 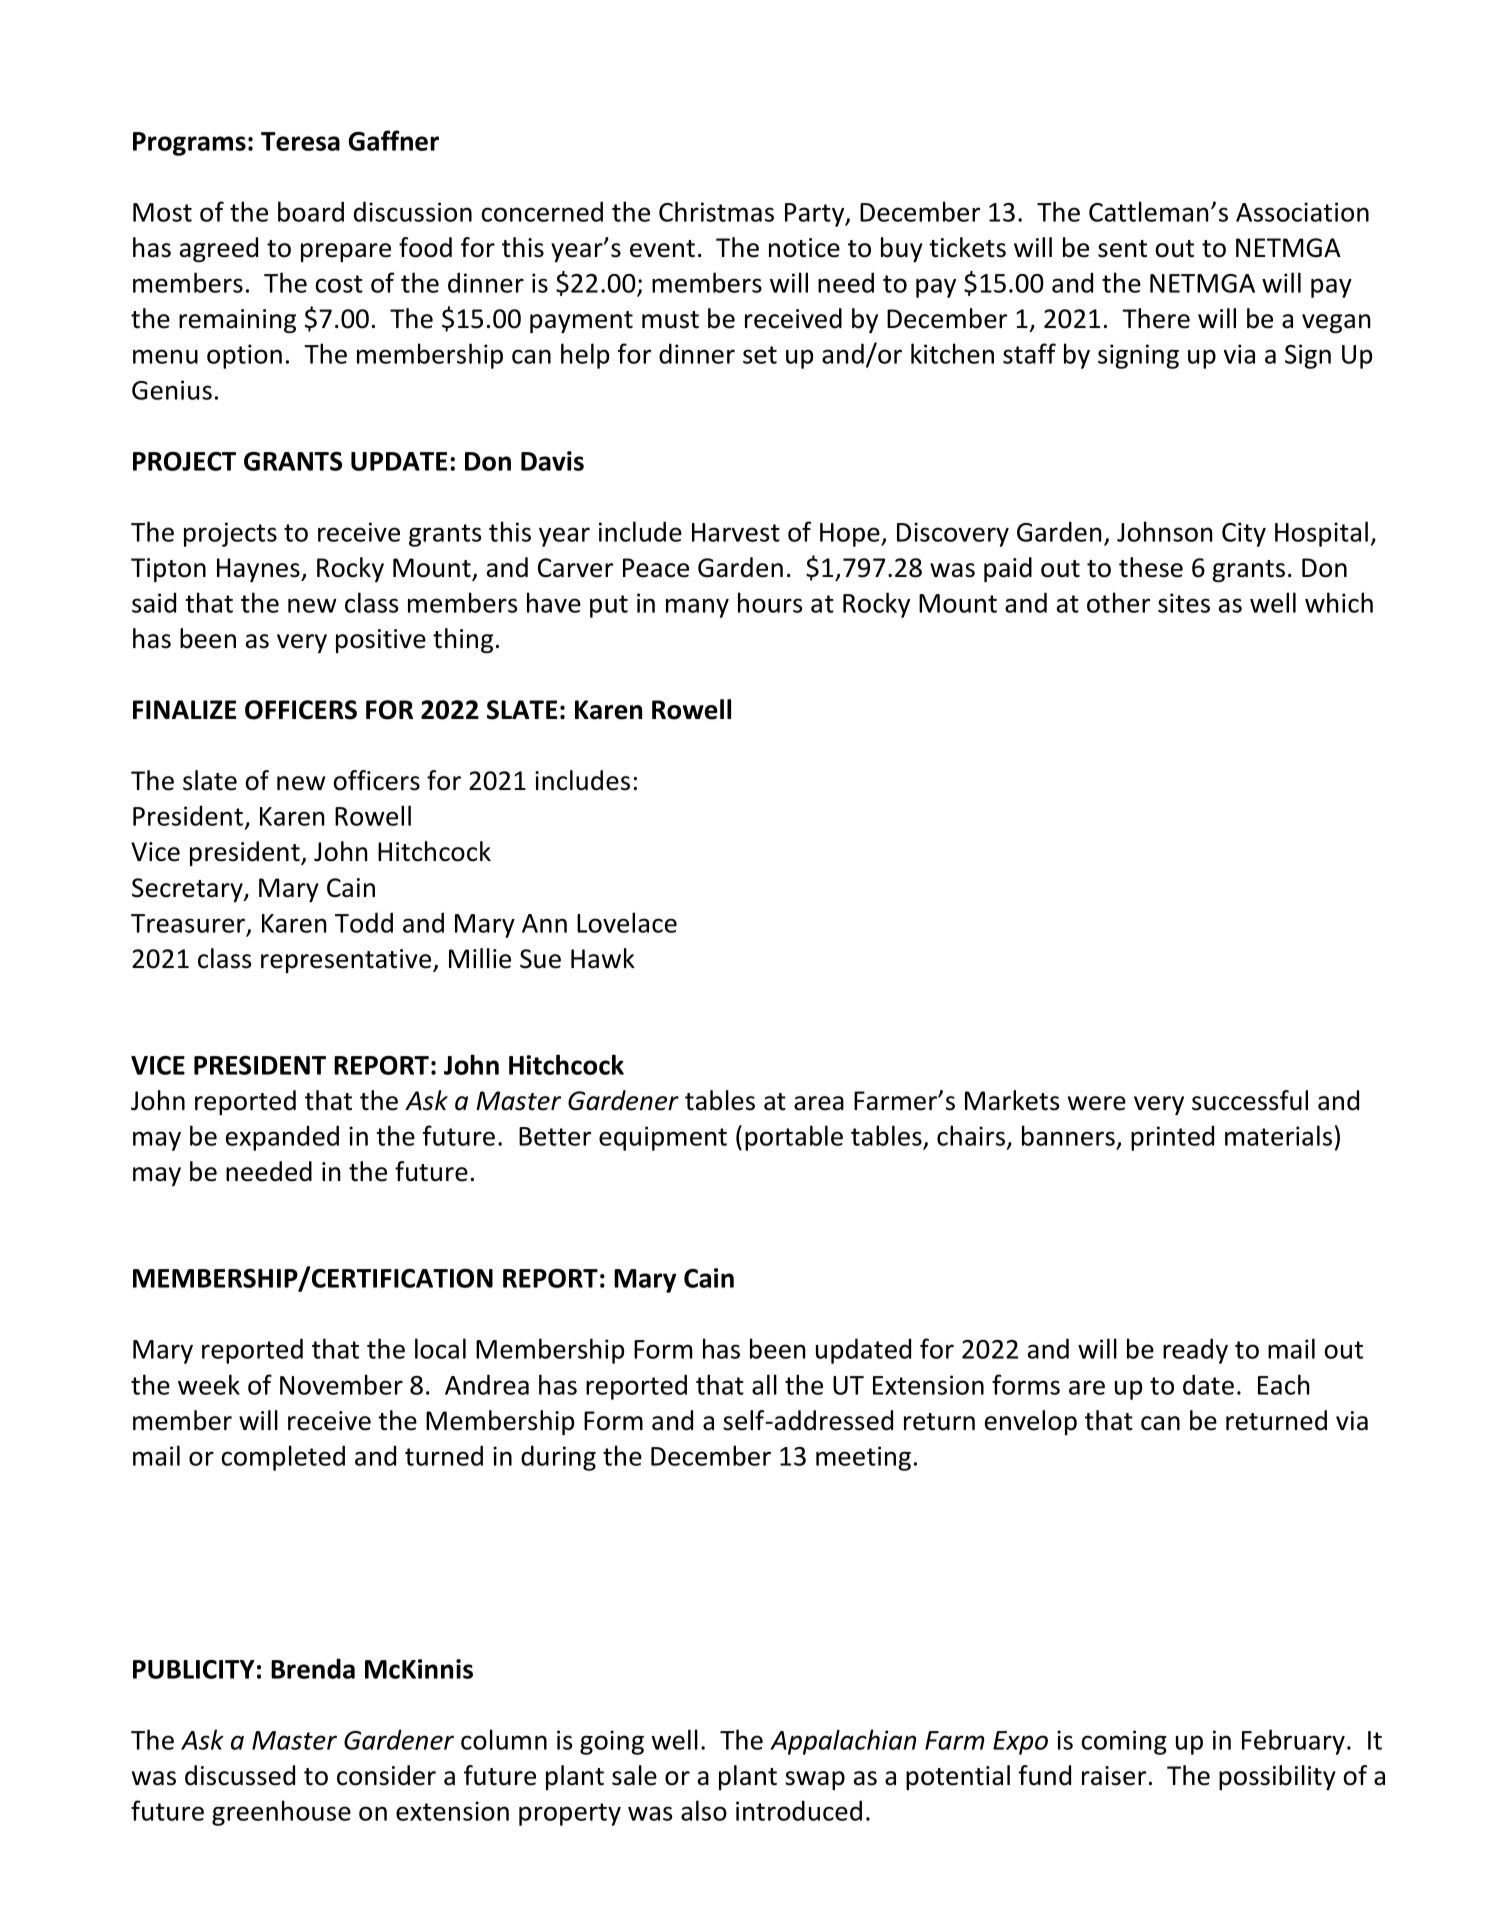 What do you see at coordinates (341, 1384) in the screenshot?
I see `November` at bounding box center [341, 1384].
